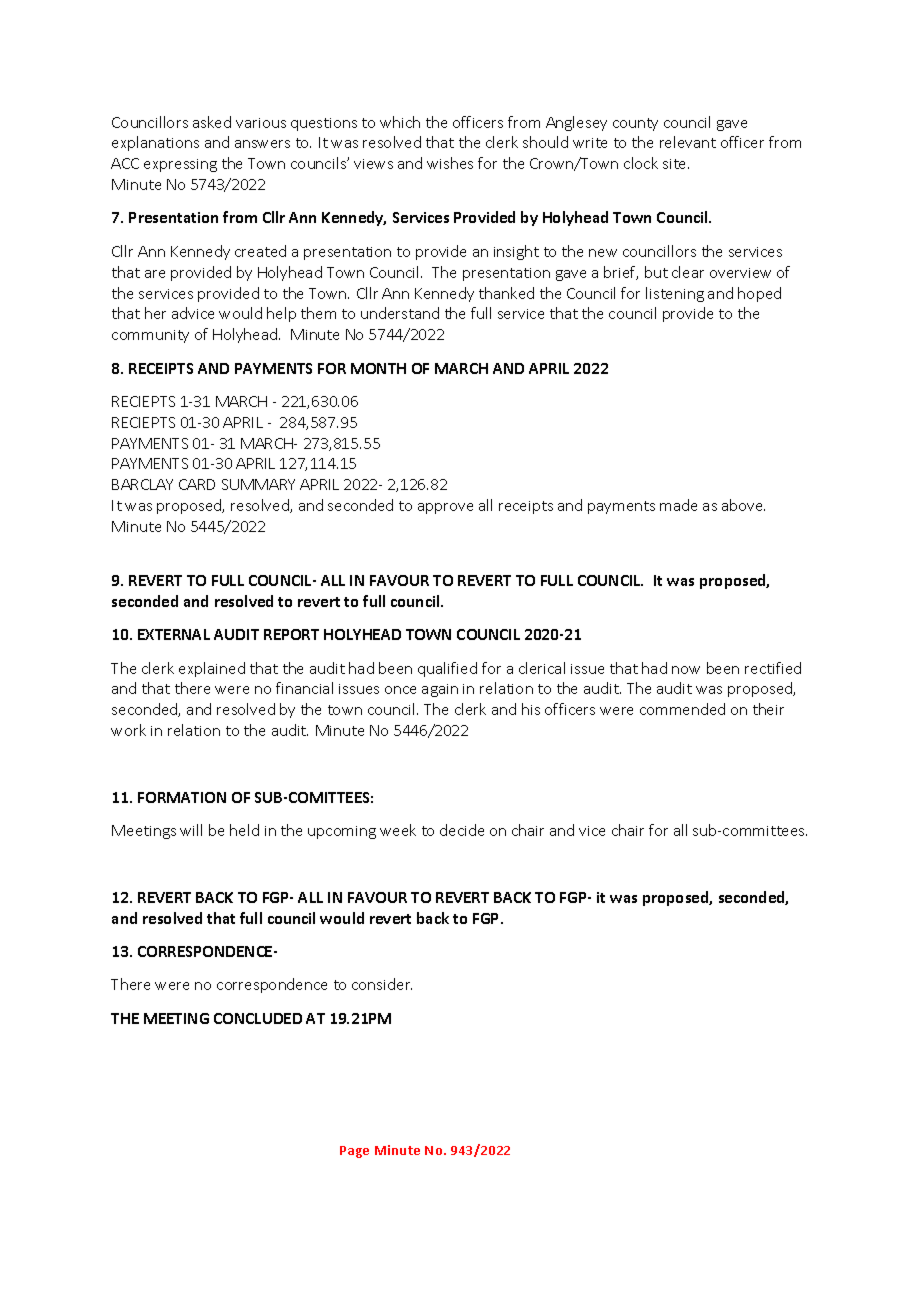 This image has height=1308, width=924. Describe the element at coordinates (675, 294) in the image. I see `listening` at that location.
